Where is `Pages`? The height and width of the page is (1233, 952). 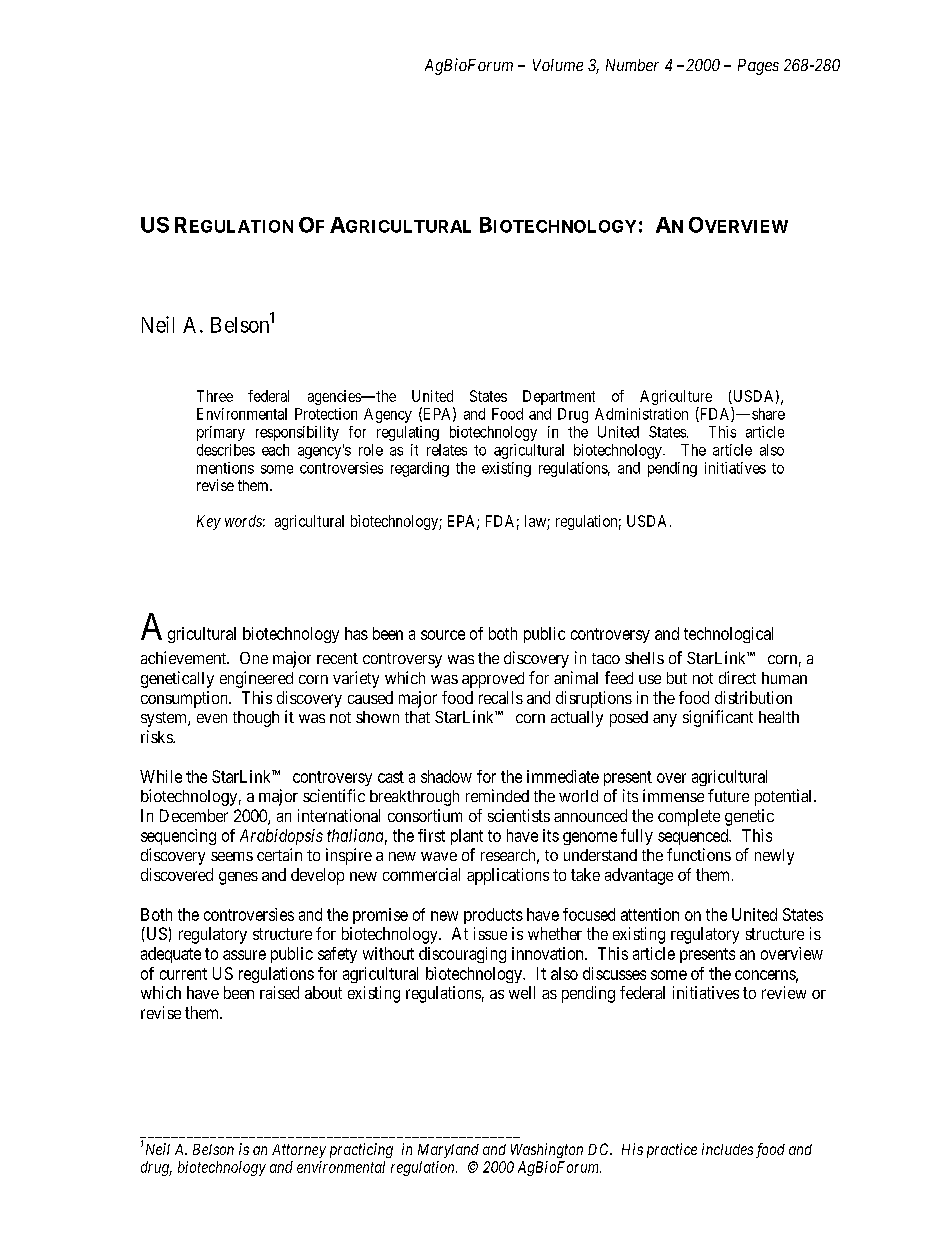 Pages is located at coordinates (758, 67).
